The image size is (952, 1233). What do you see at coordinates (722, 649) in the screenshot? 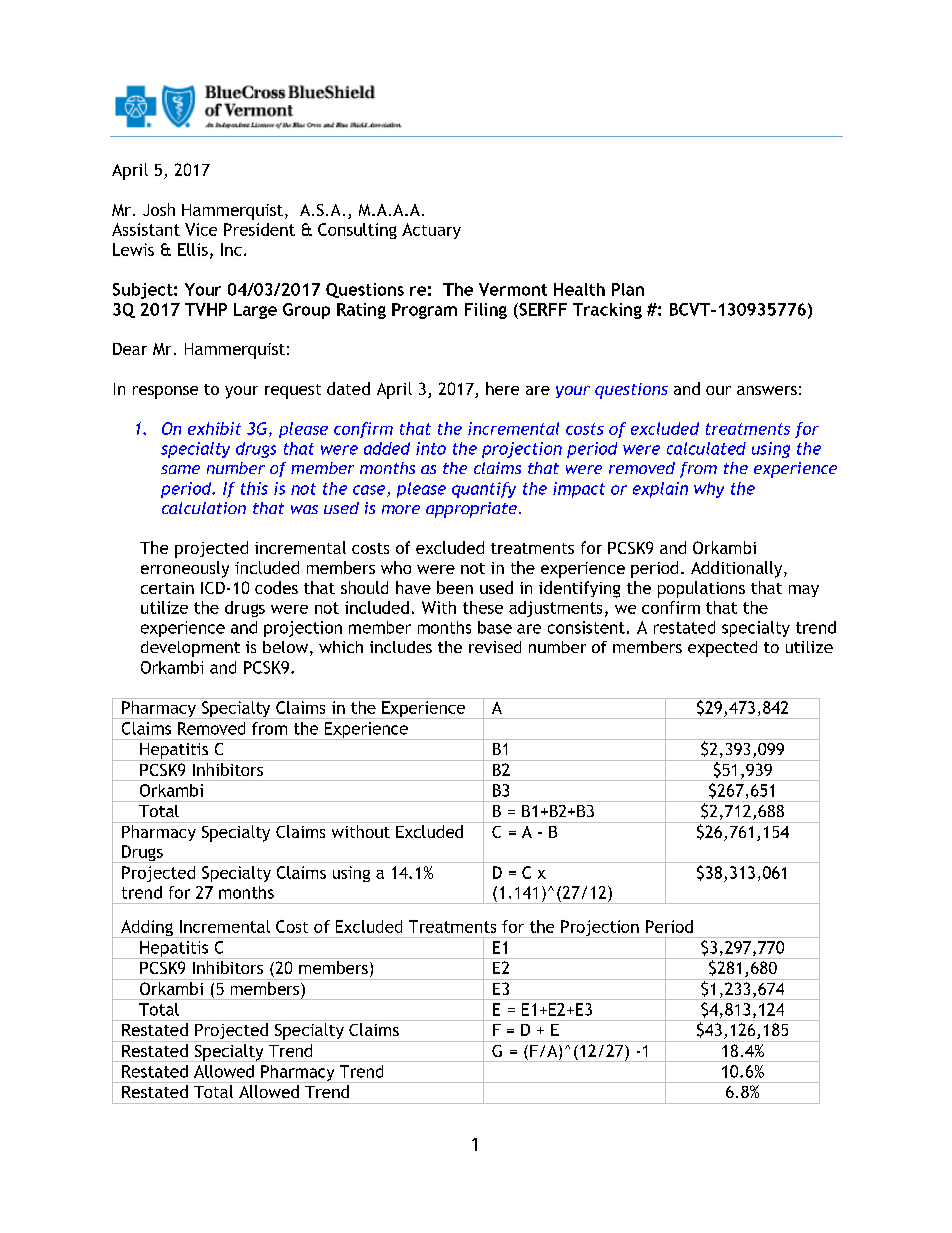
I see `expected` at bounding box center [722, 649].
